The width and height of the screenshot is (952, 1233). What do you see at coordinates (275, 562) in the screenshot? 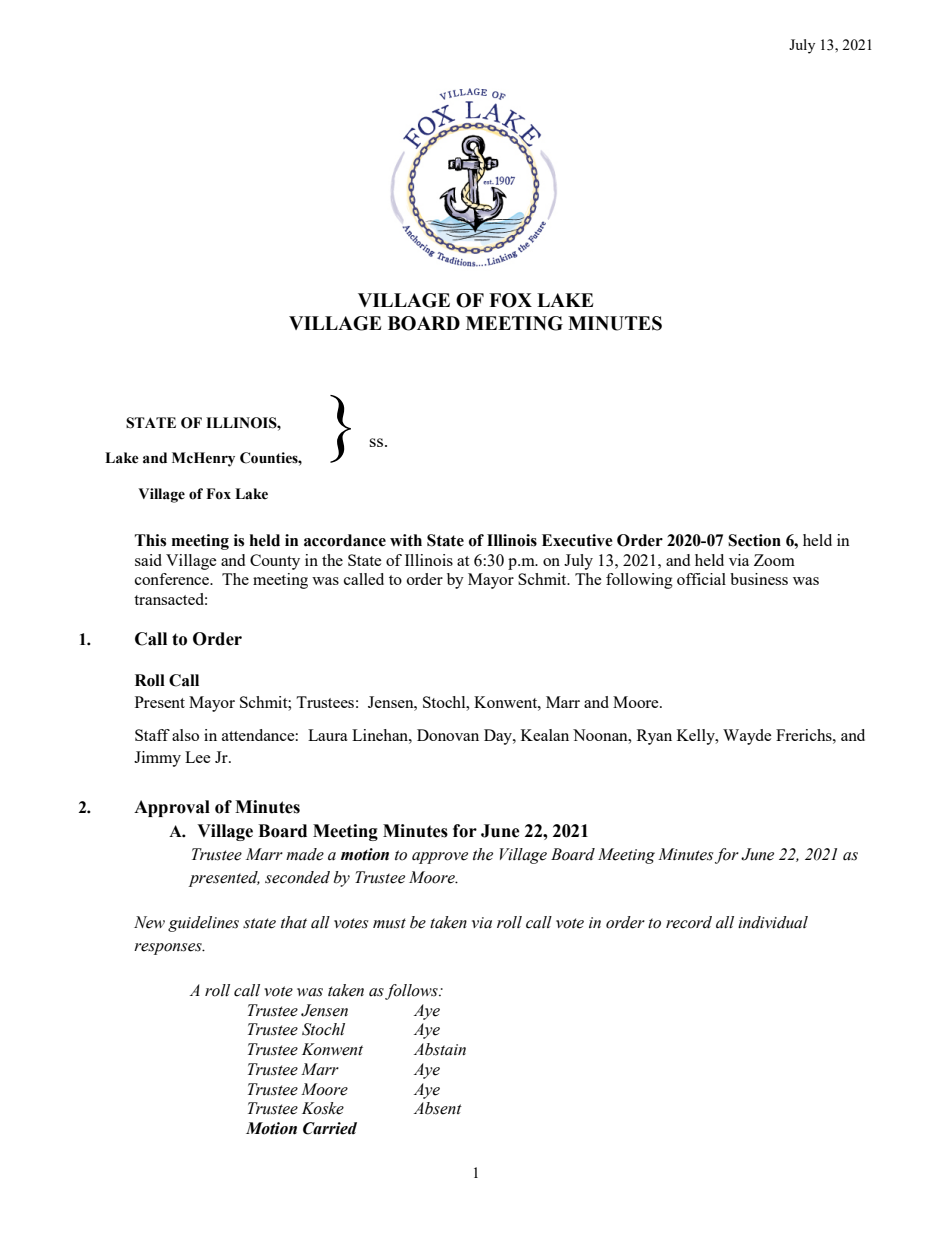
I see `County` at bounding box center [275, 562].
